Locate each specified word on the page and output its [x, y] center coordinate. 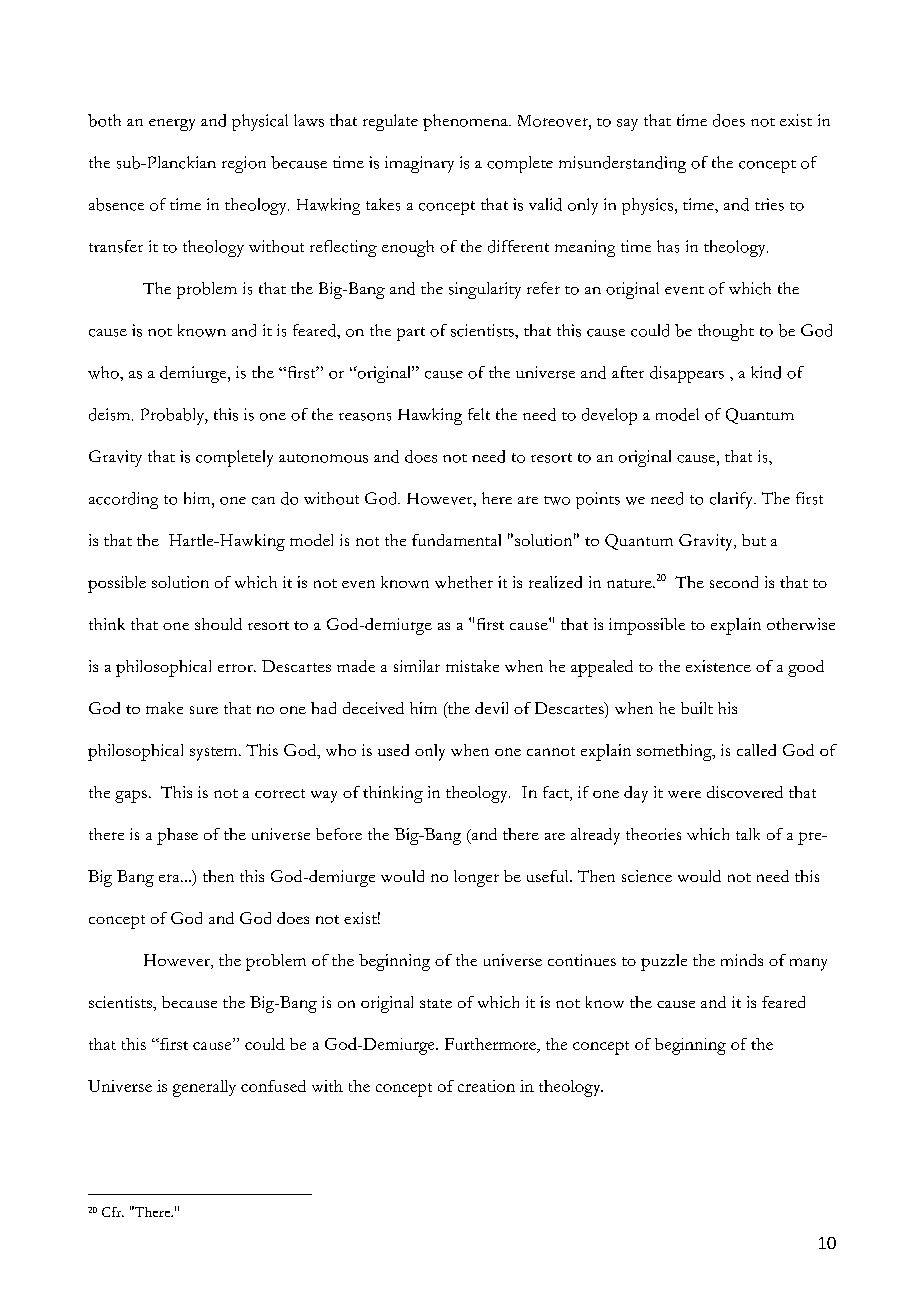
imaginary [419, 164]
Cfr [113, 1212]
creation [486, 1086]
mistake [472, 666]
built [697, 708]
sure [204, 710]
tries [769, 204]
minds [742, 960]
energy [172, 125]
